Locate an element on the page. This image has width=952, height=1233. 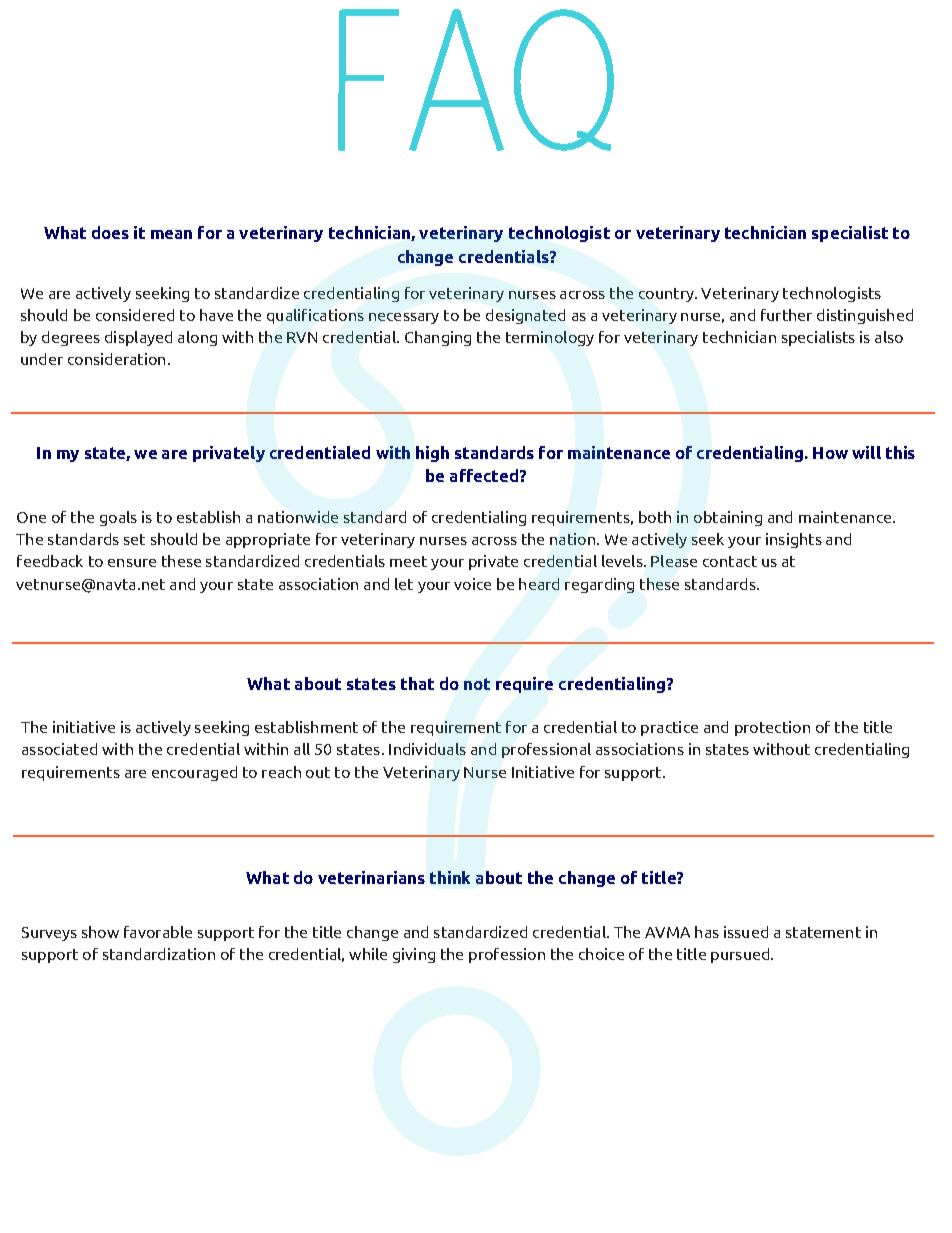
FAQ is located at coordinates (476, 80).
